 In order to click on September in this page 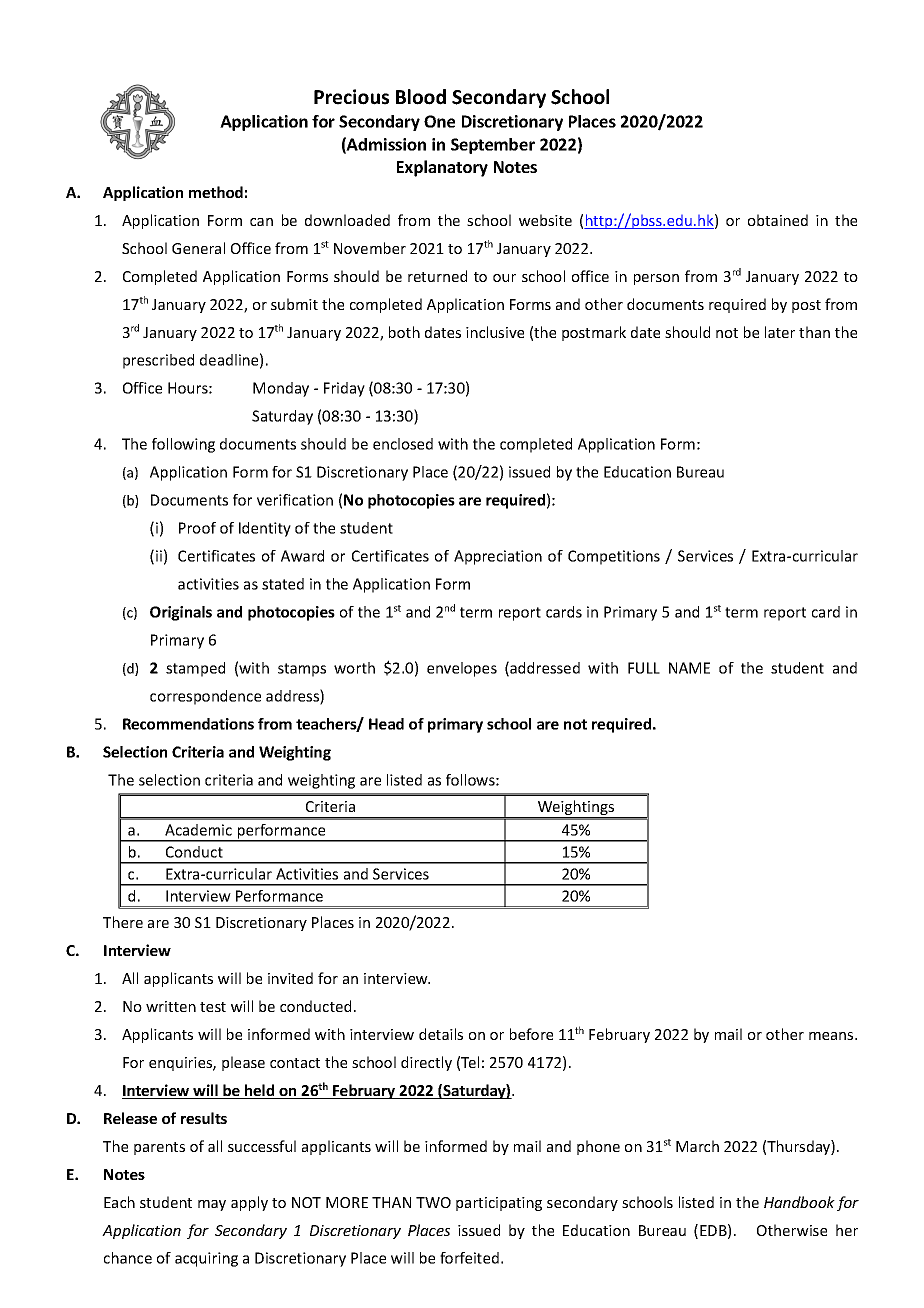, I will do `click(493, 146)`.
